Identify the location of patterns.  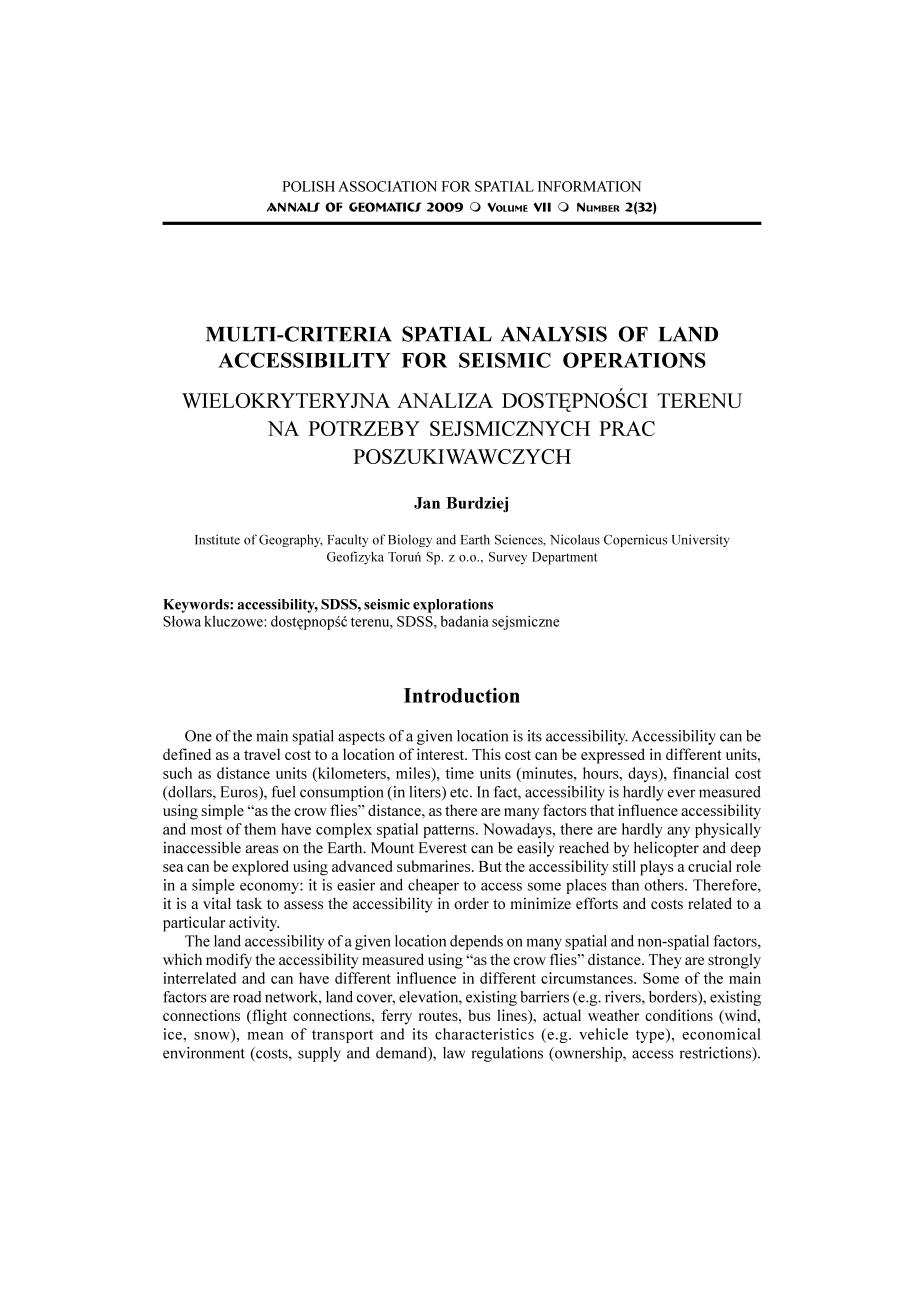
(450, 831).
